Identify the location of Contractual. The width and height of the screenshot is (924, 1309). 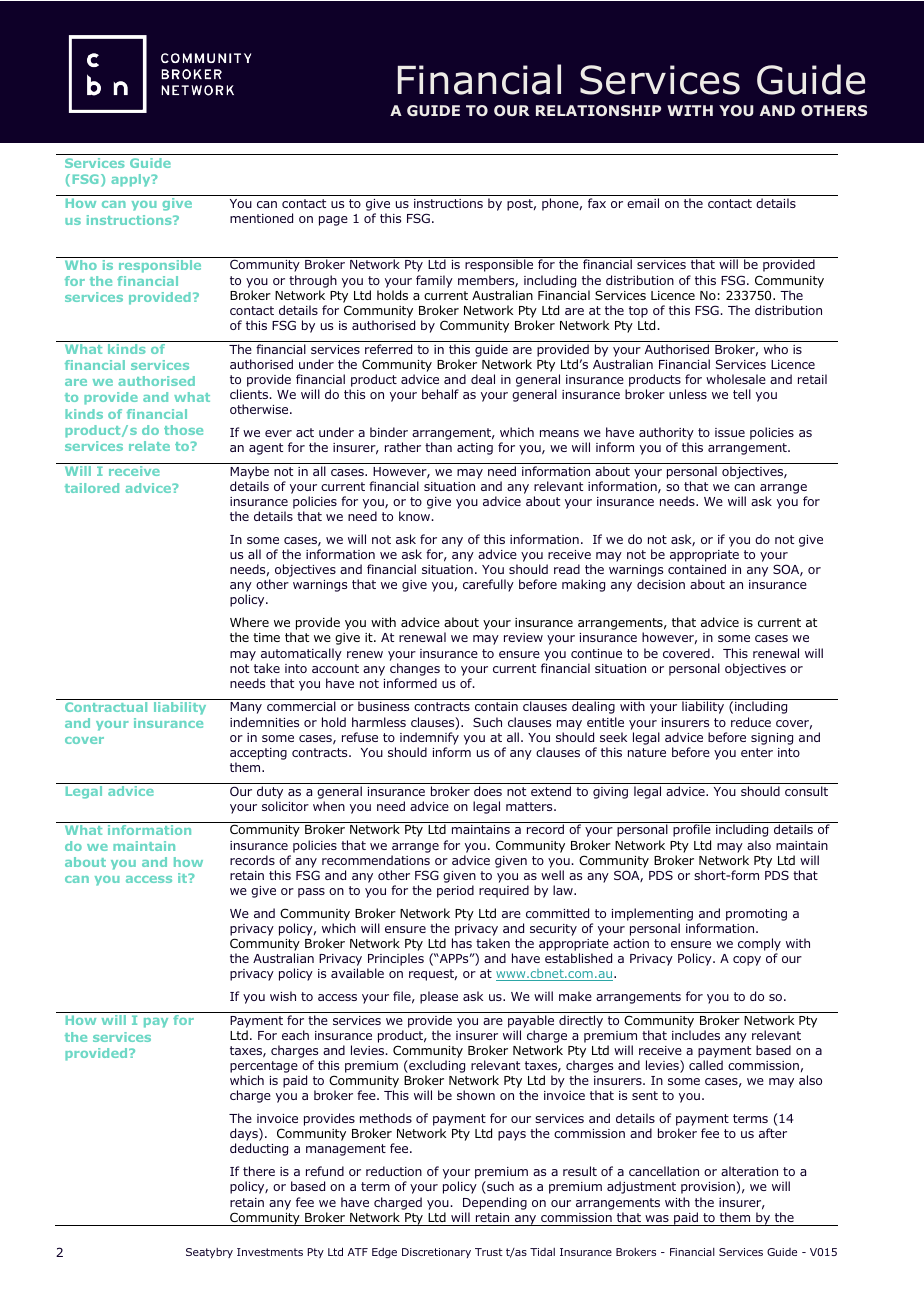
(106, 707).
